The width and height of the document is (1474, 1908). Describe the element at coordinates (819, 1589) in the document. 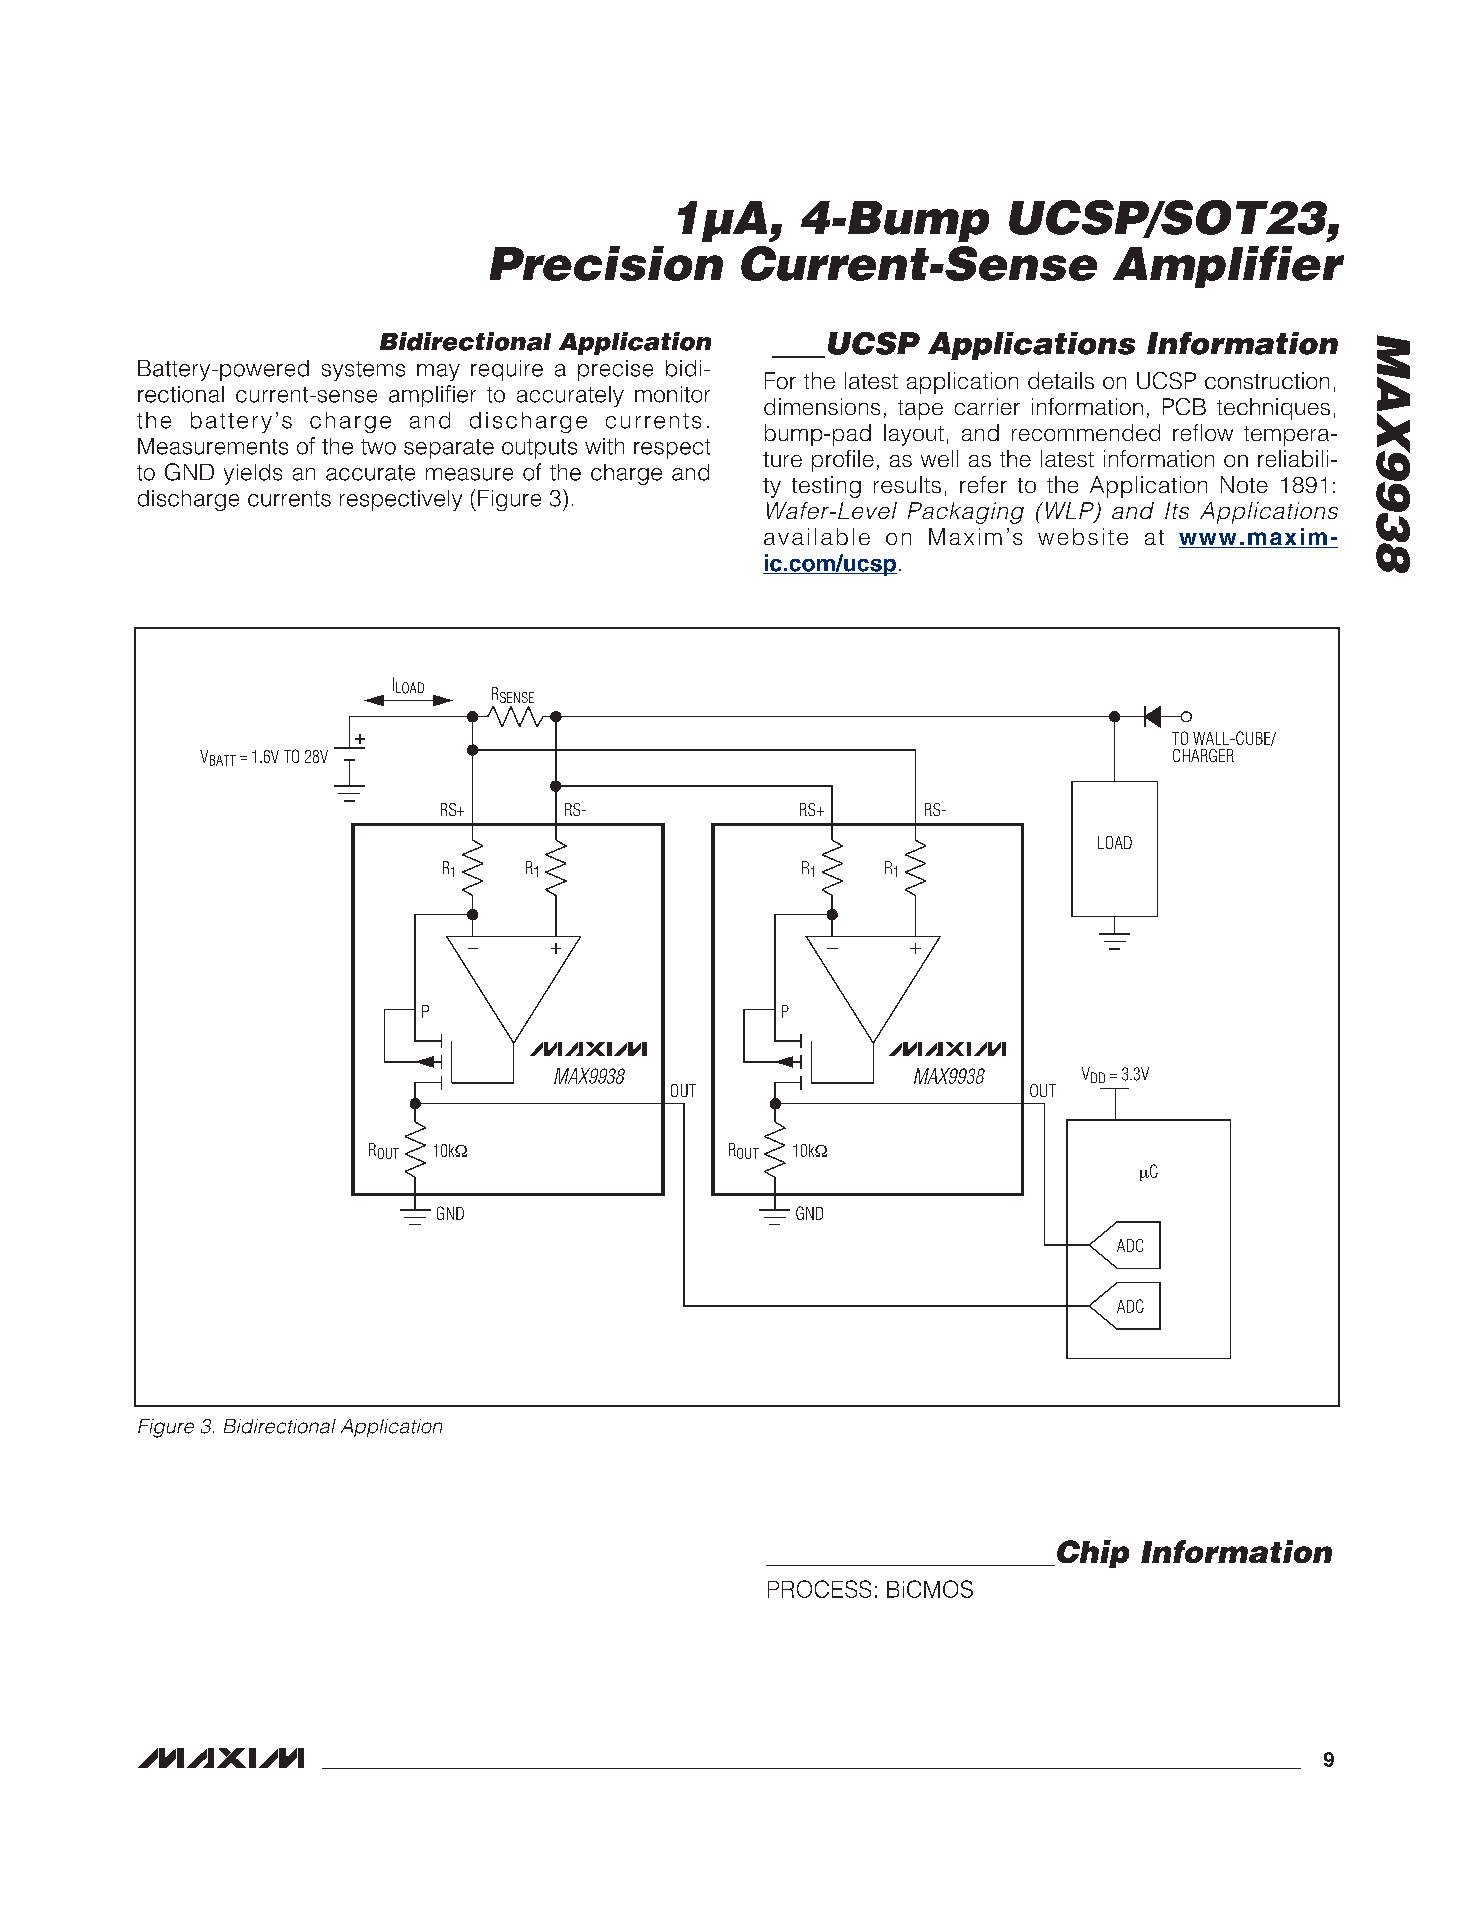

I see `PROCESS` at that location.
